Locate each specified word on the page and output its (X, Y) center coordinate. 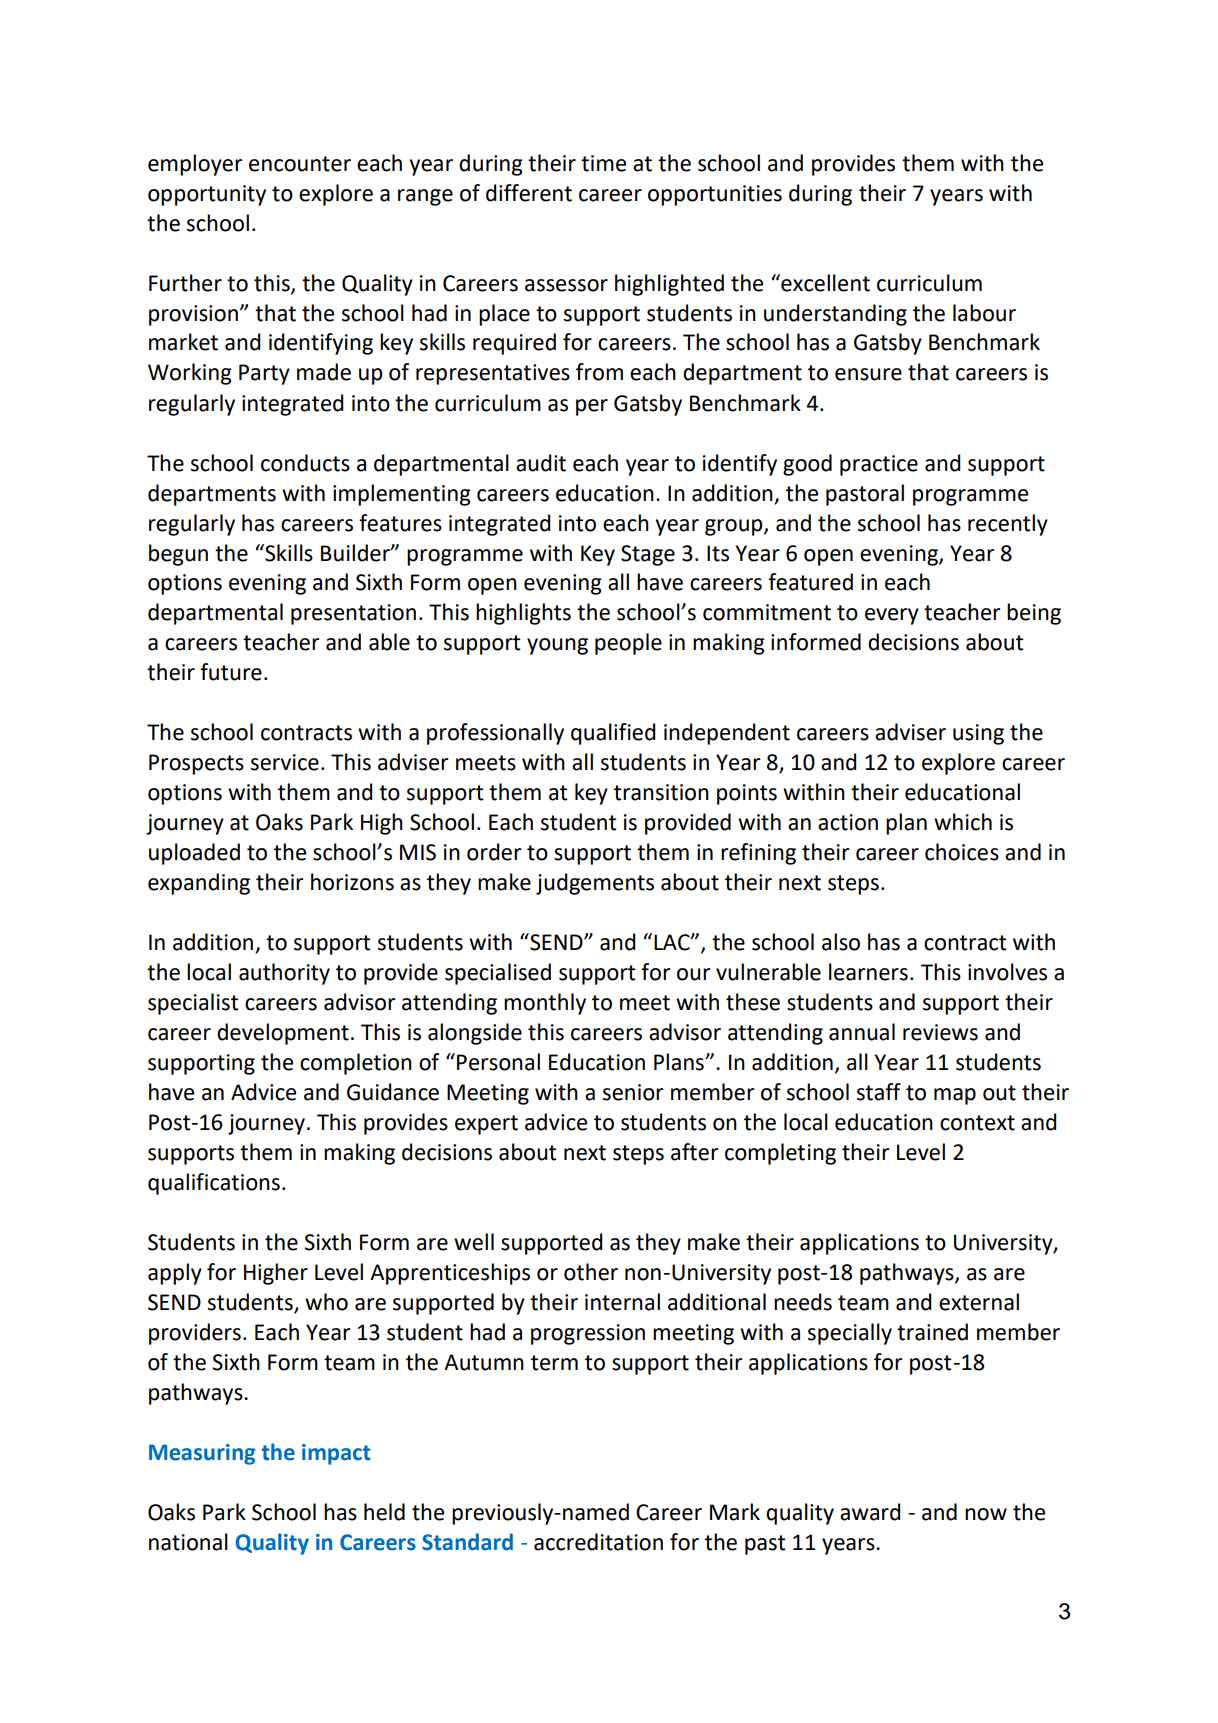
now (986, 1514)
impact (336, 1454)
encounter (300, 164)
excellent (824, 283)
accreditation (598, 1542)
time (603, 163)
